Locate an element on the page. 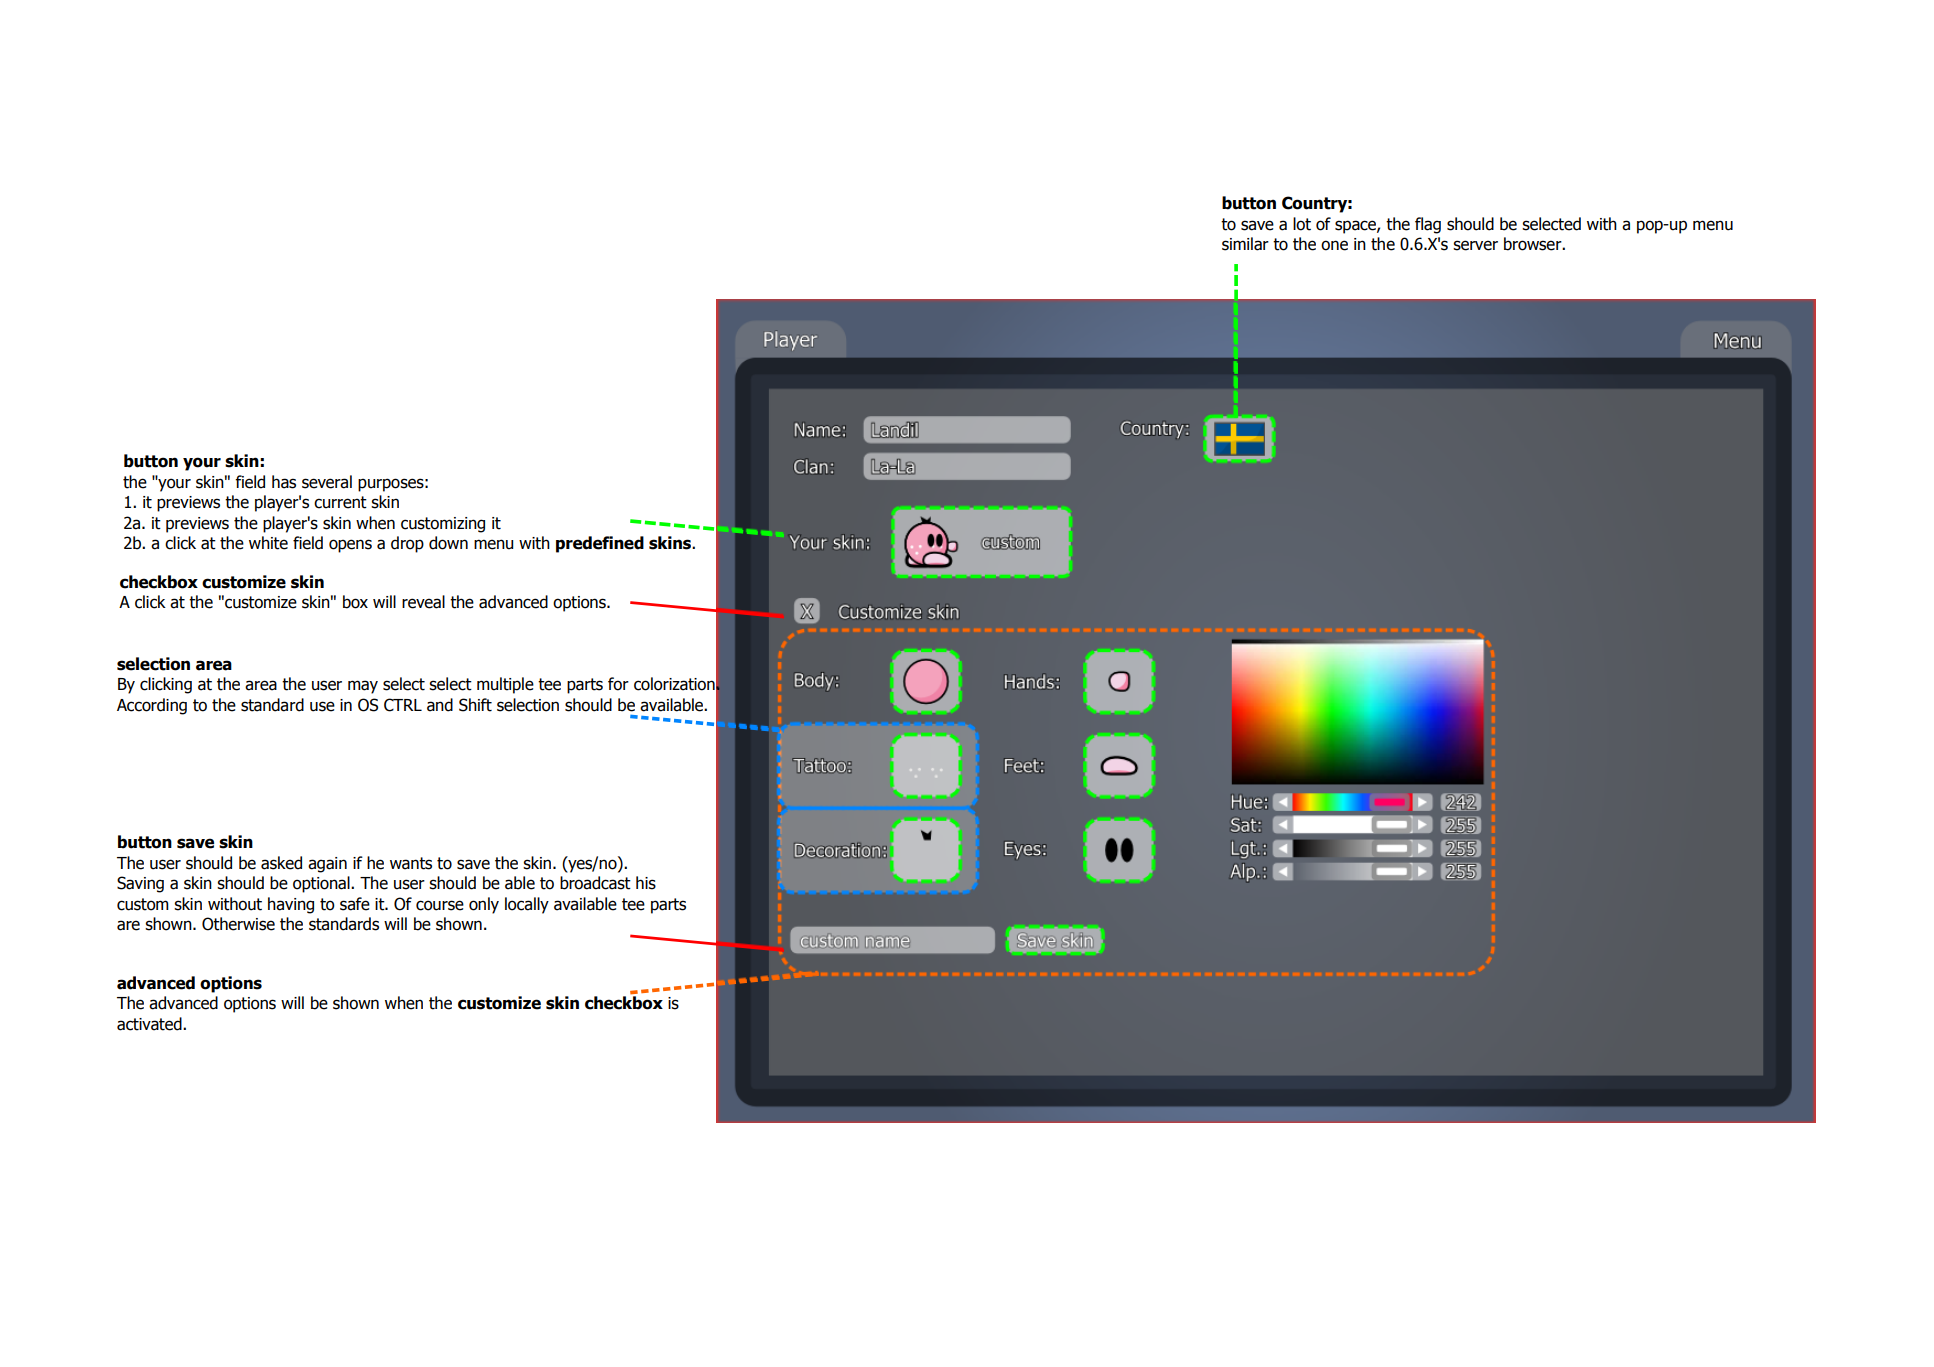 The width and height of the document is (1934, 1367). asked is located at coordinates (281, 863).
